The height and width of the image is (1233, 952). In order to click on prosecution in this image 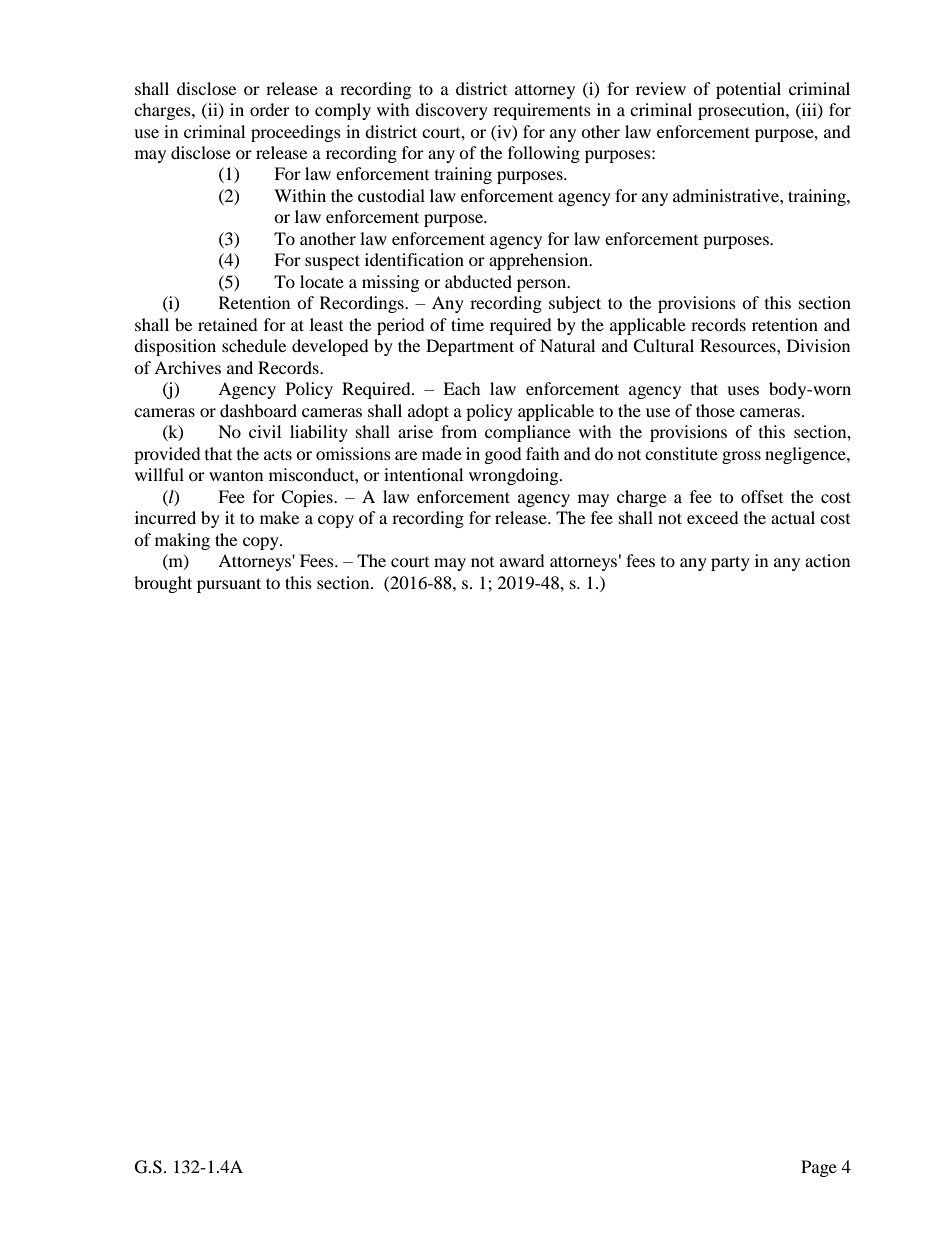, I will do `click(742, 111)`.
